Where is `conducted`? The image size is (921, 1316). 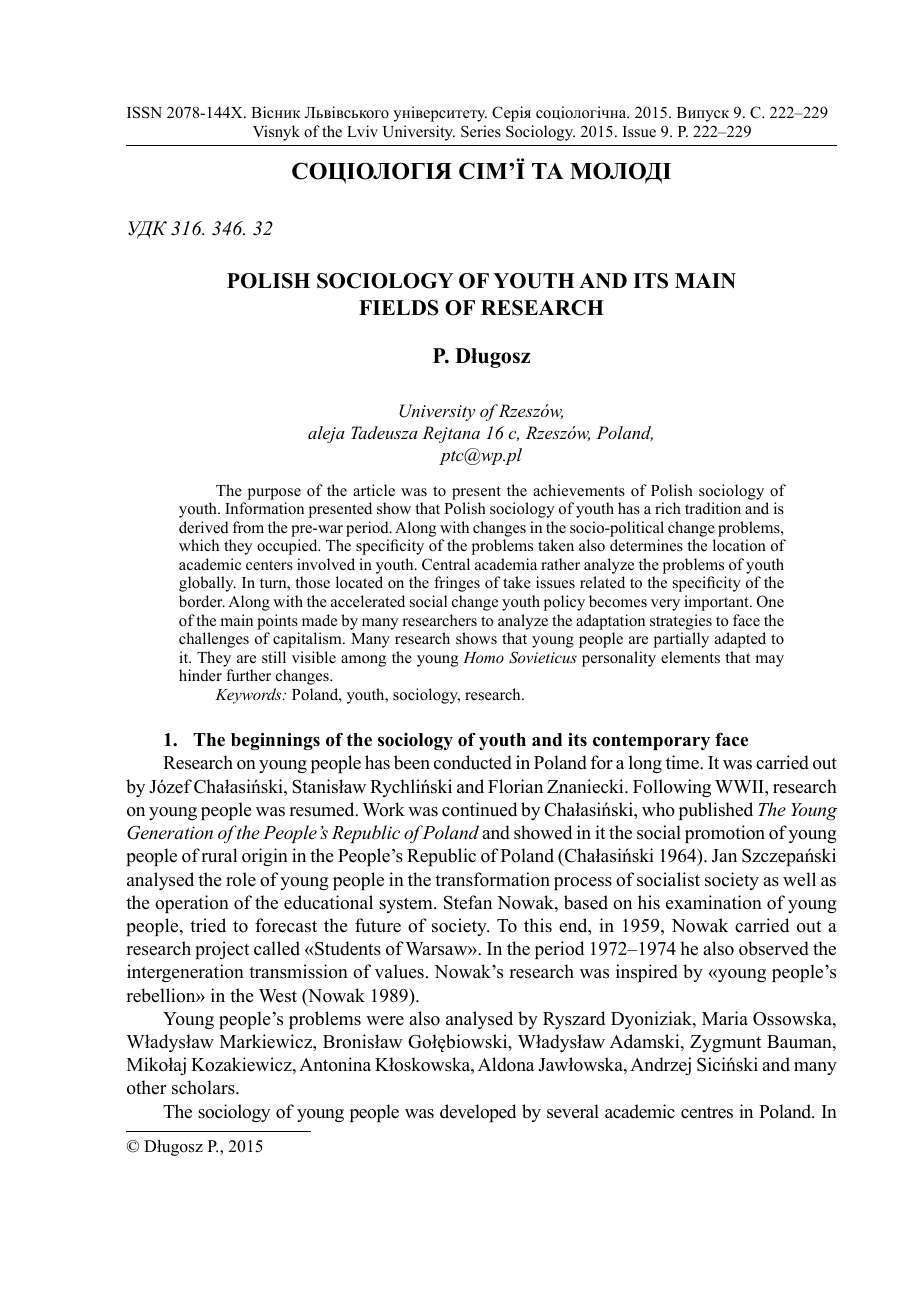 conducted is located at coordinates (473, 762).
